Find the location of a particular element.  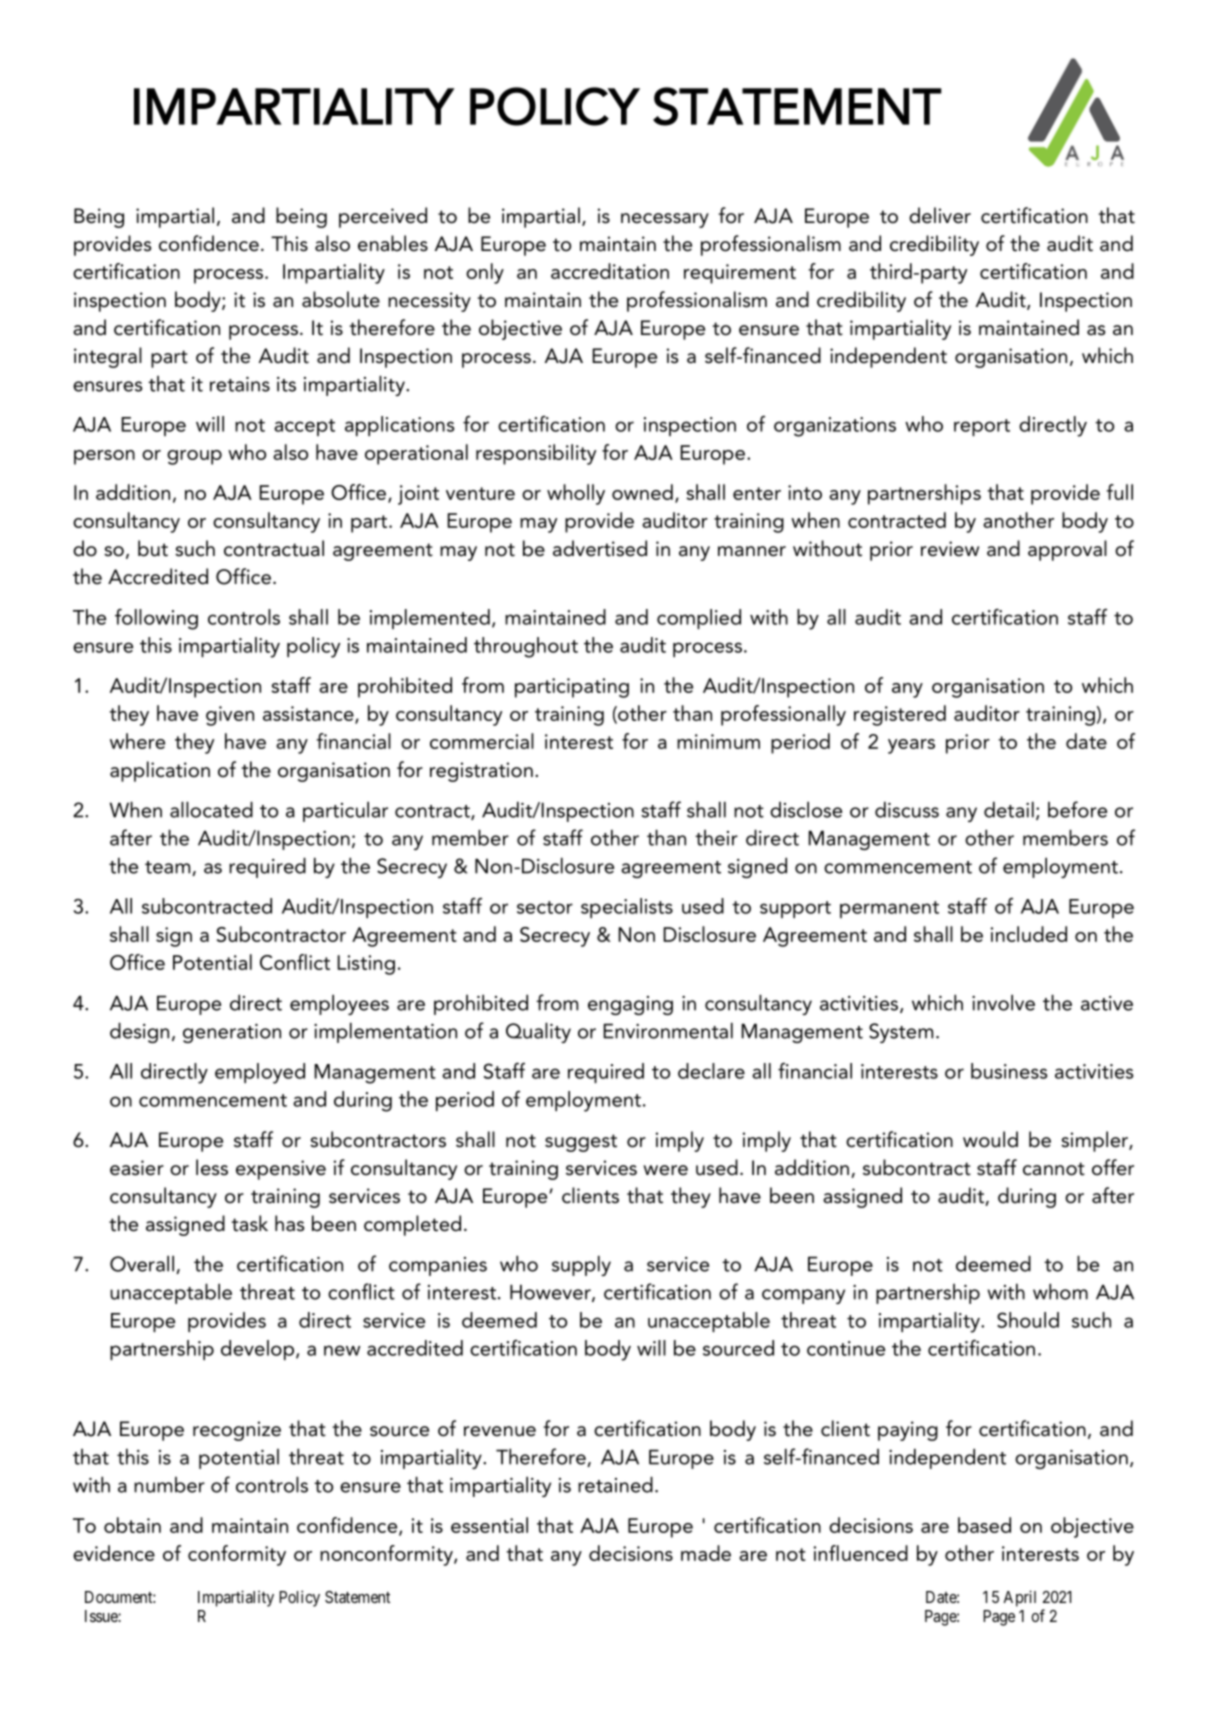

included is located at coordinates (1029, 934).
